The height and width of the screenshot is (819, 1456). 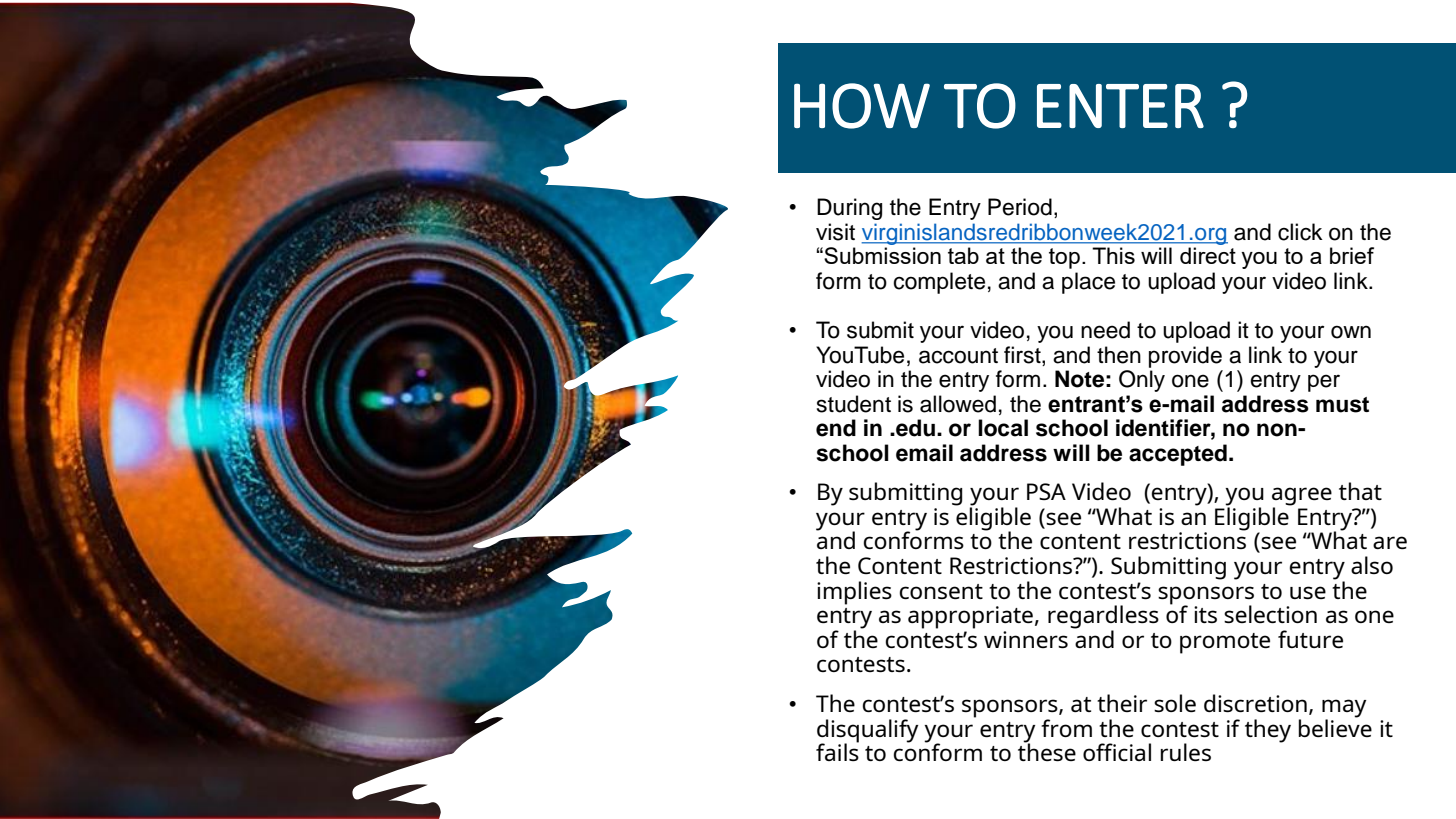 What do you see at coordinates (868, 732) in the screenshot?
I see `disqualify` at bounding box center [868, 732].
